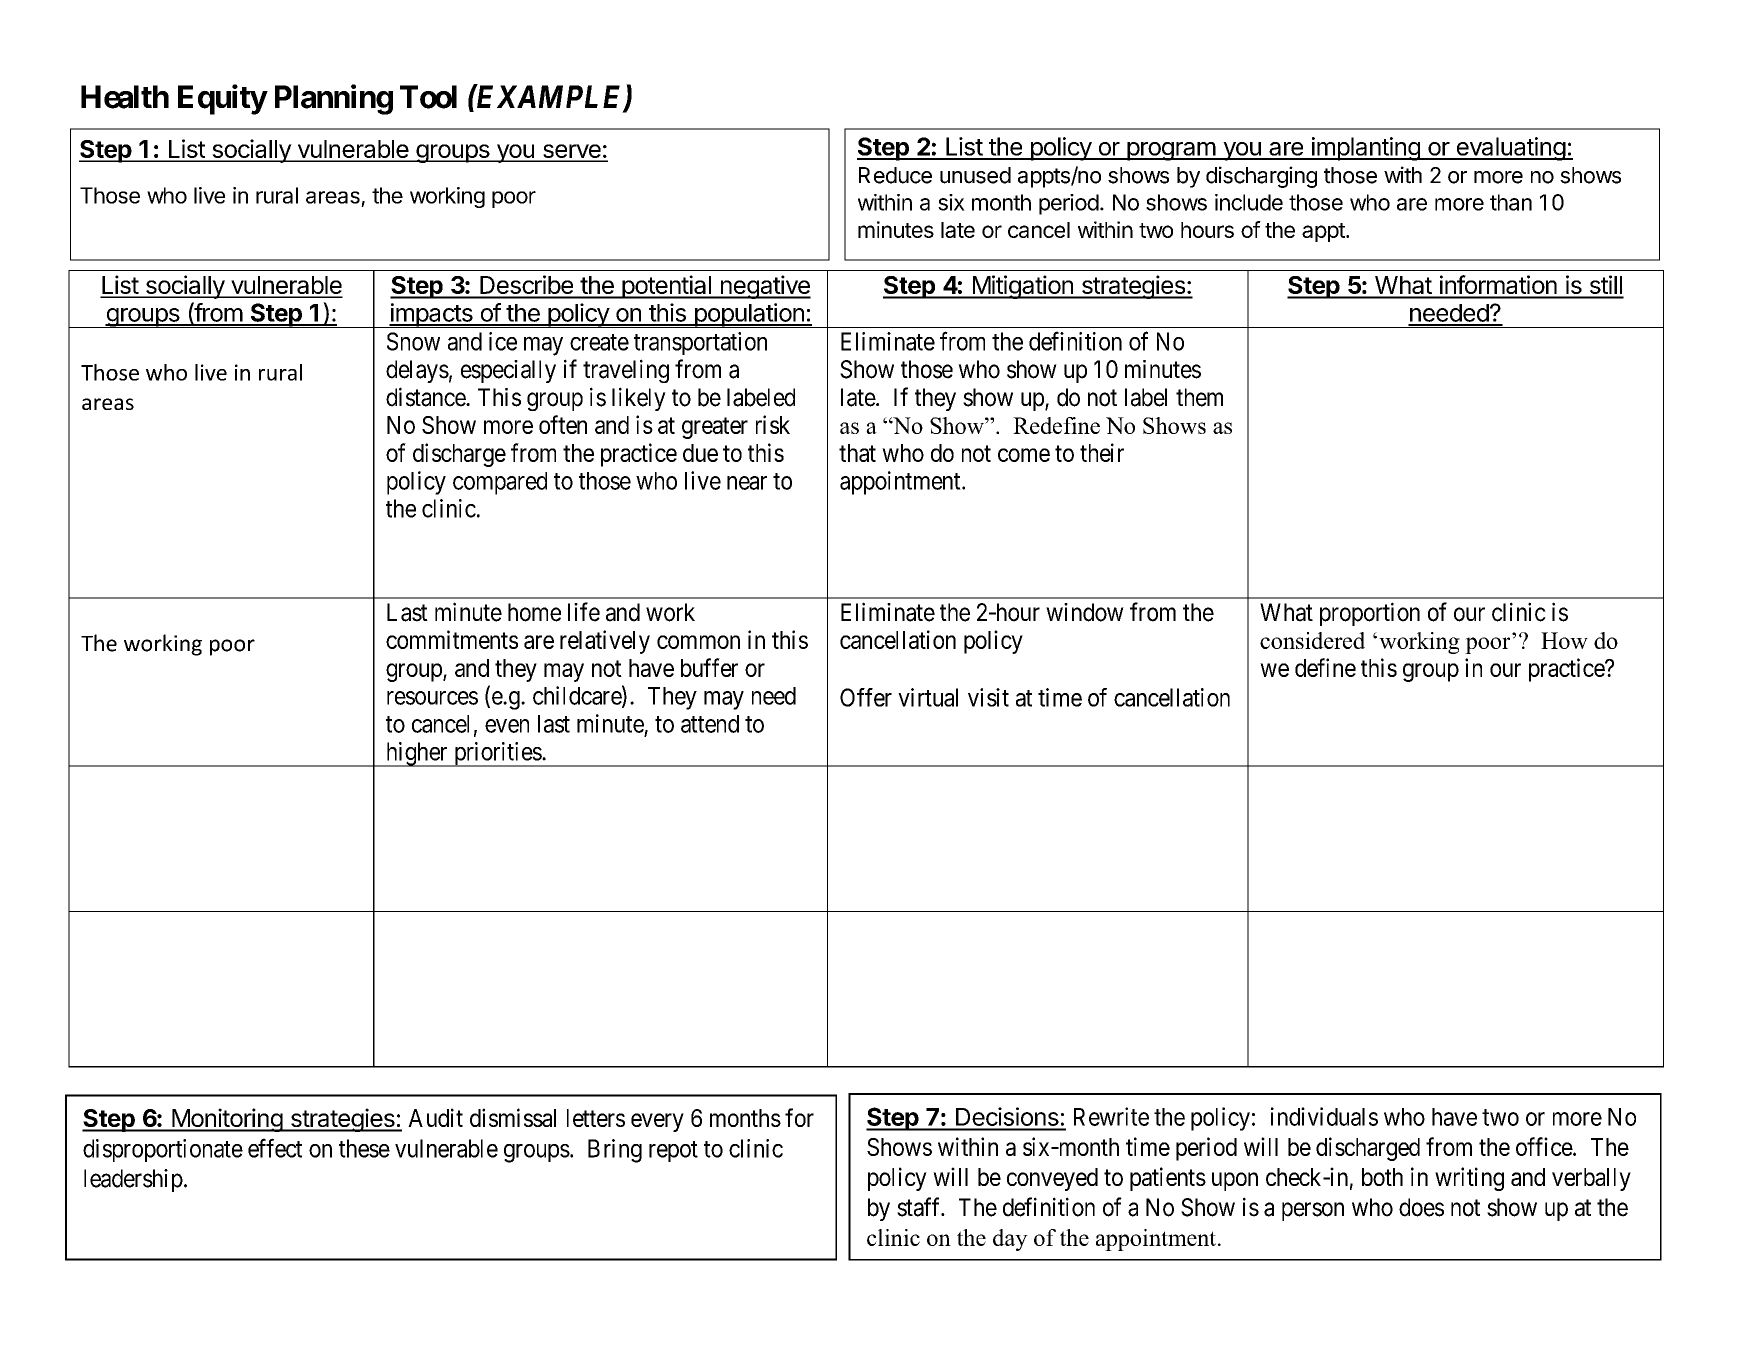 This screenshot has height=1347, width=1743. Describe the element at coordinates (1312, 640) in the screenshot. I see `considered` at that location.
